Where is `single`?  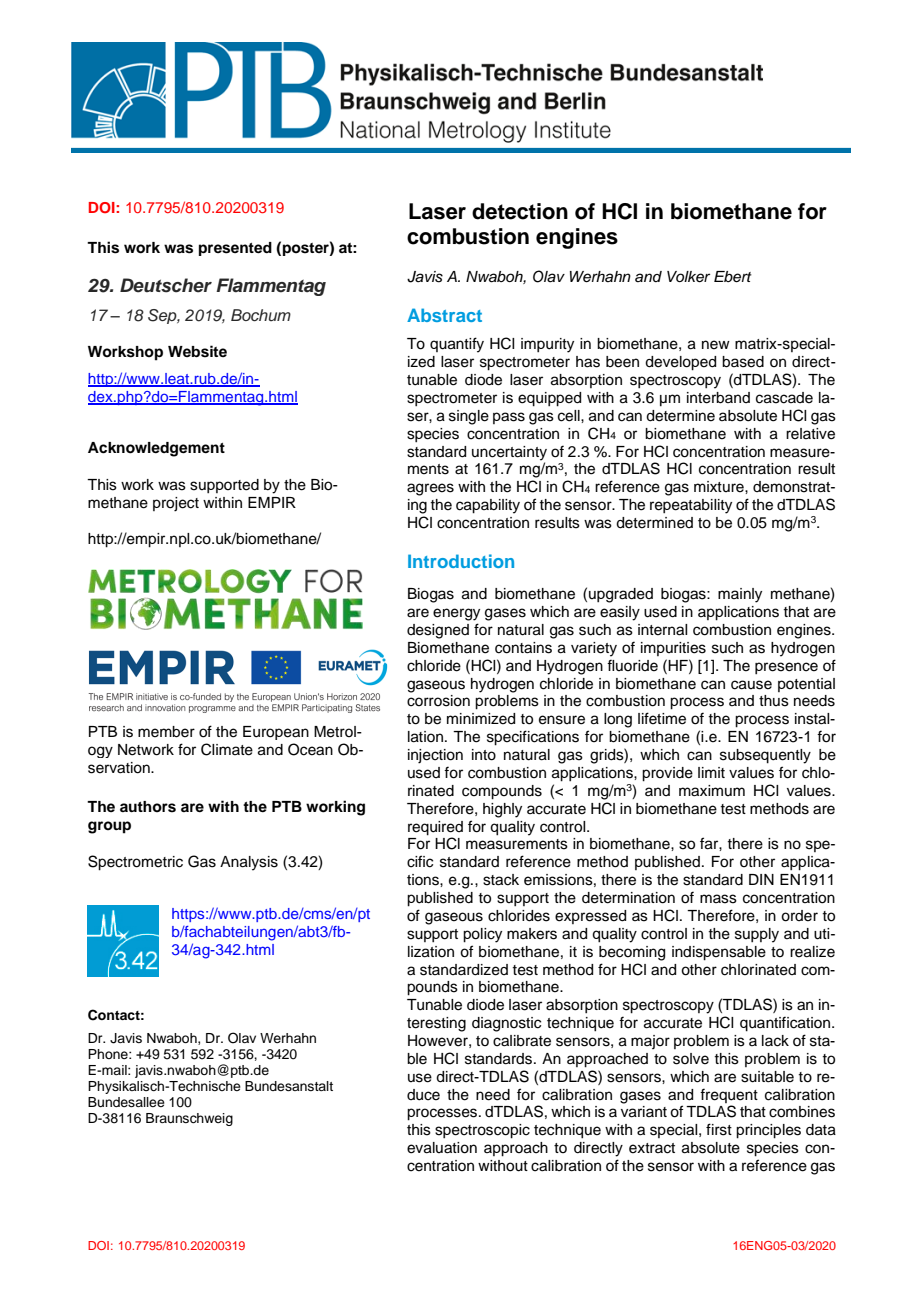
single is located at coordinates (469, 417).
